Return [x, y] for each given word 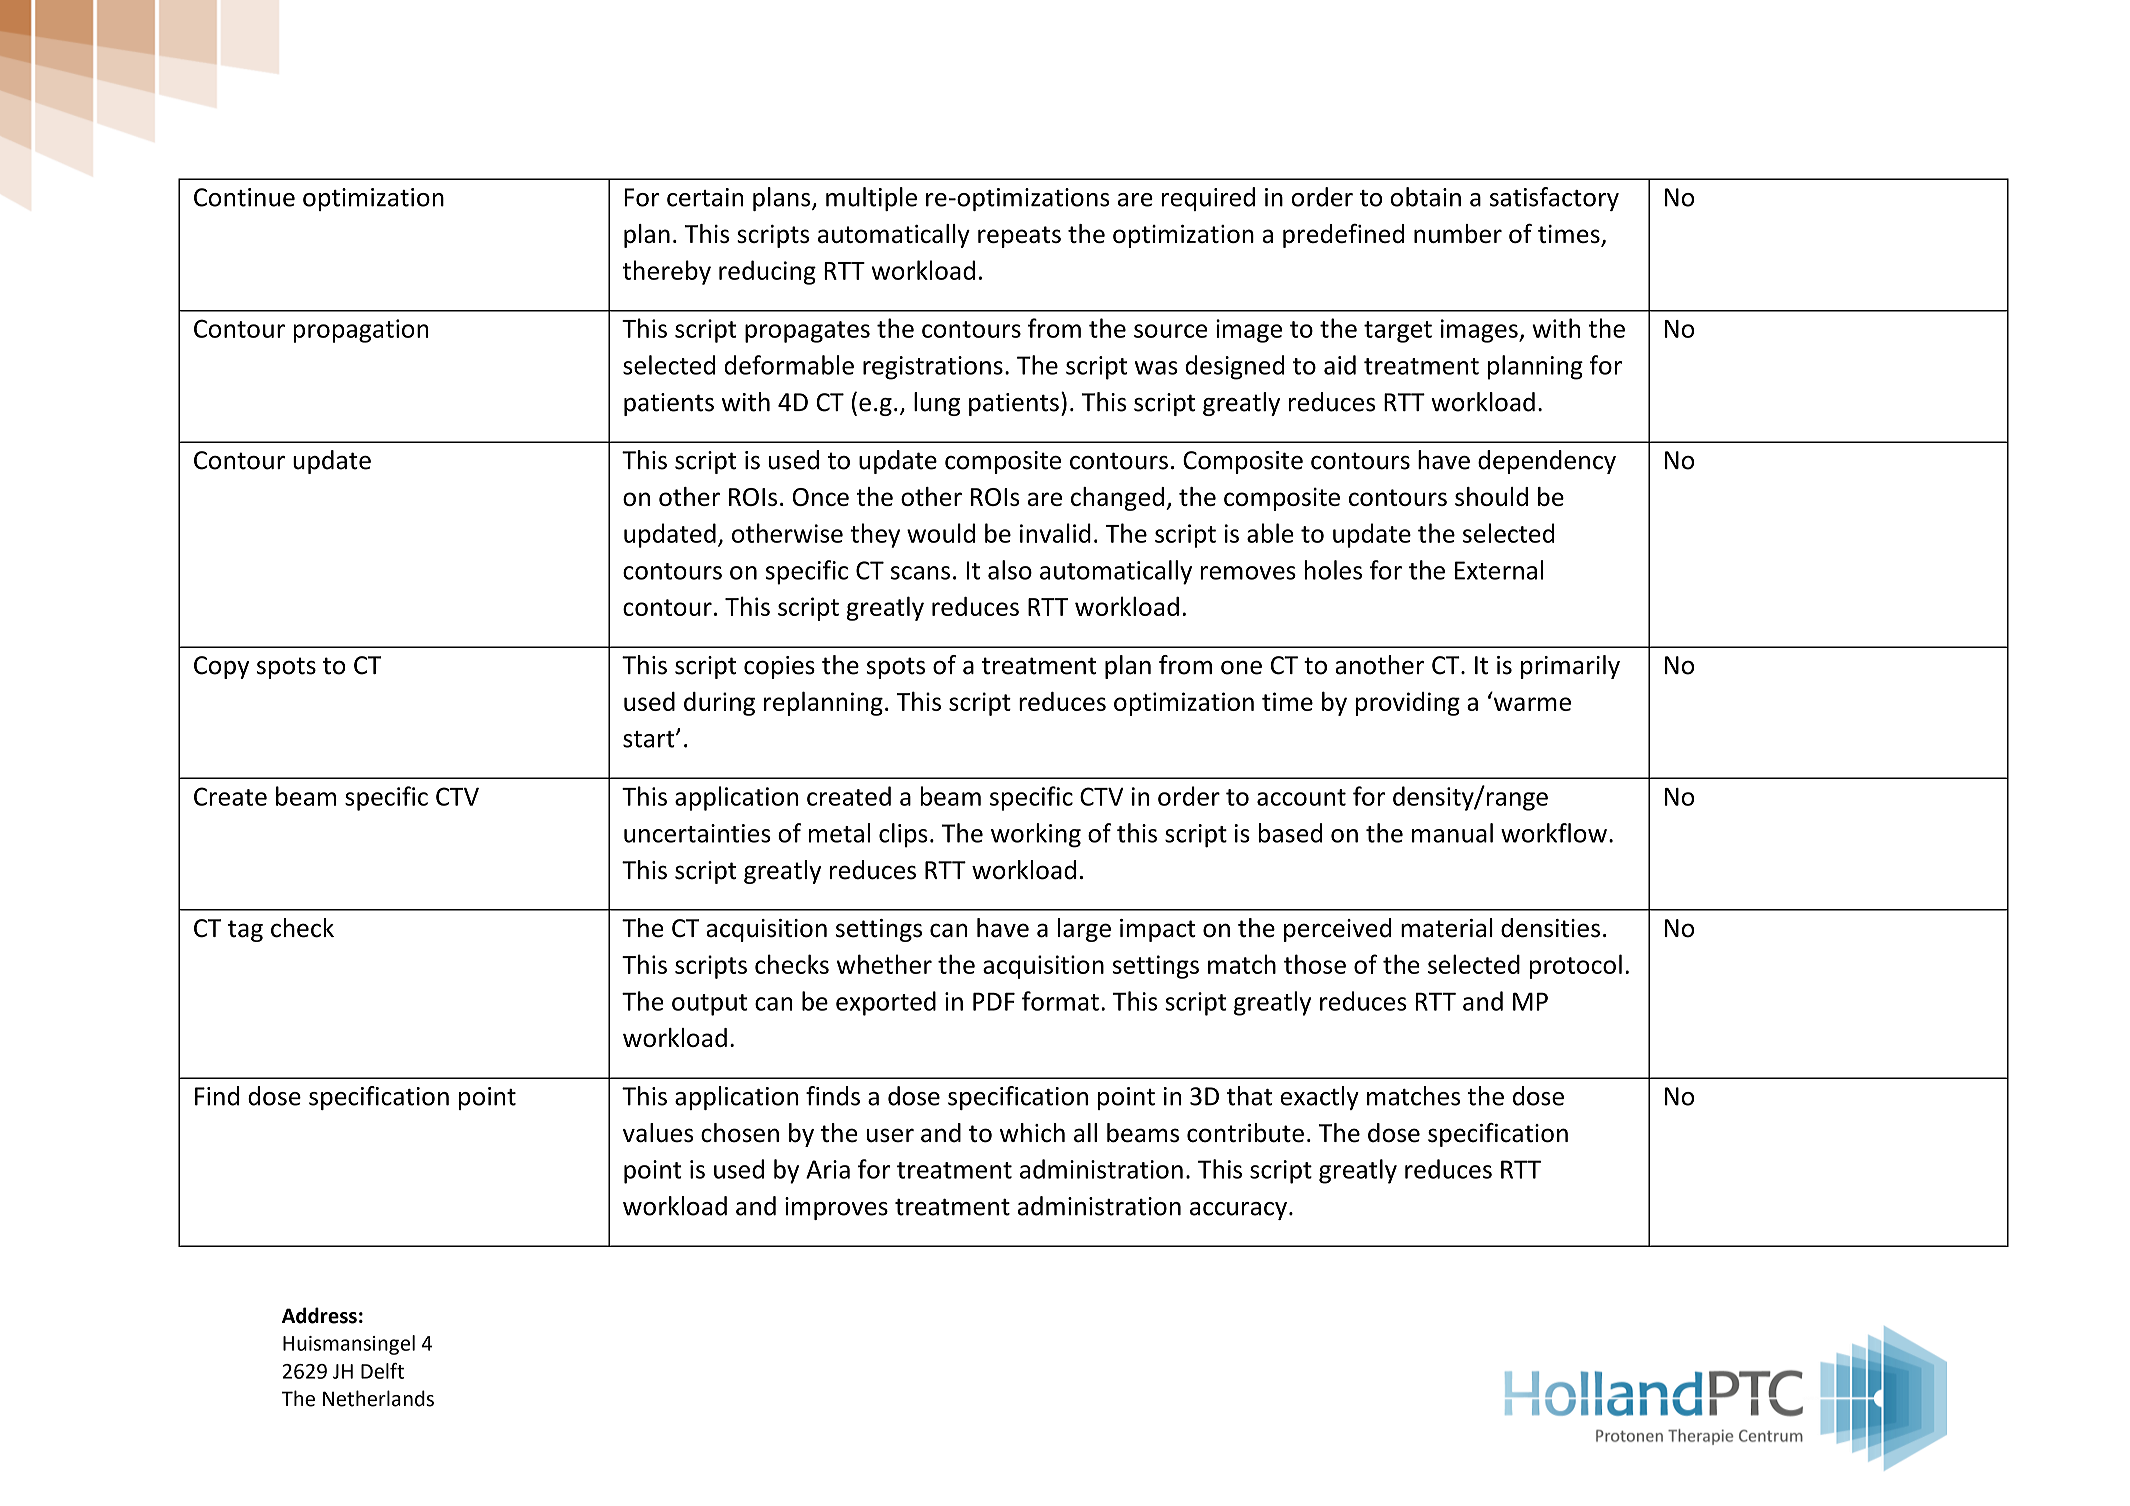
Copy [221, 667]
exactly [1319, 1098]
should [1491, 496]
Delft [382, 1371]
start [650, 739]
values [658, 1133]
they [875, 535]
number [1458, 233]
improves [836, 1208]
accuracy [1238, 1211]
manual [1452, 833]
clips [903, 835]
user [890, 1135]
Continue [244, 197]
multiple [871, 199]
